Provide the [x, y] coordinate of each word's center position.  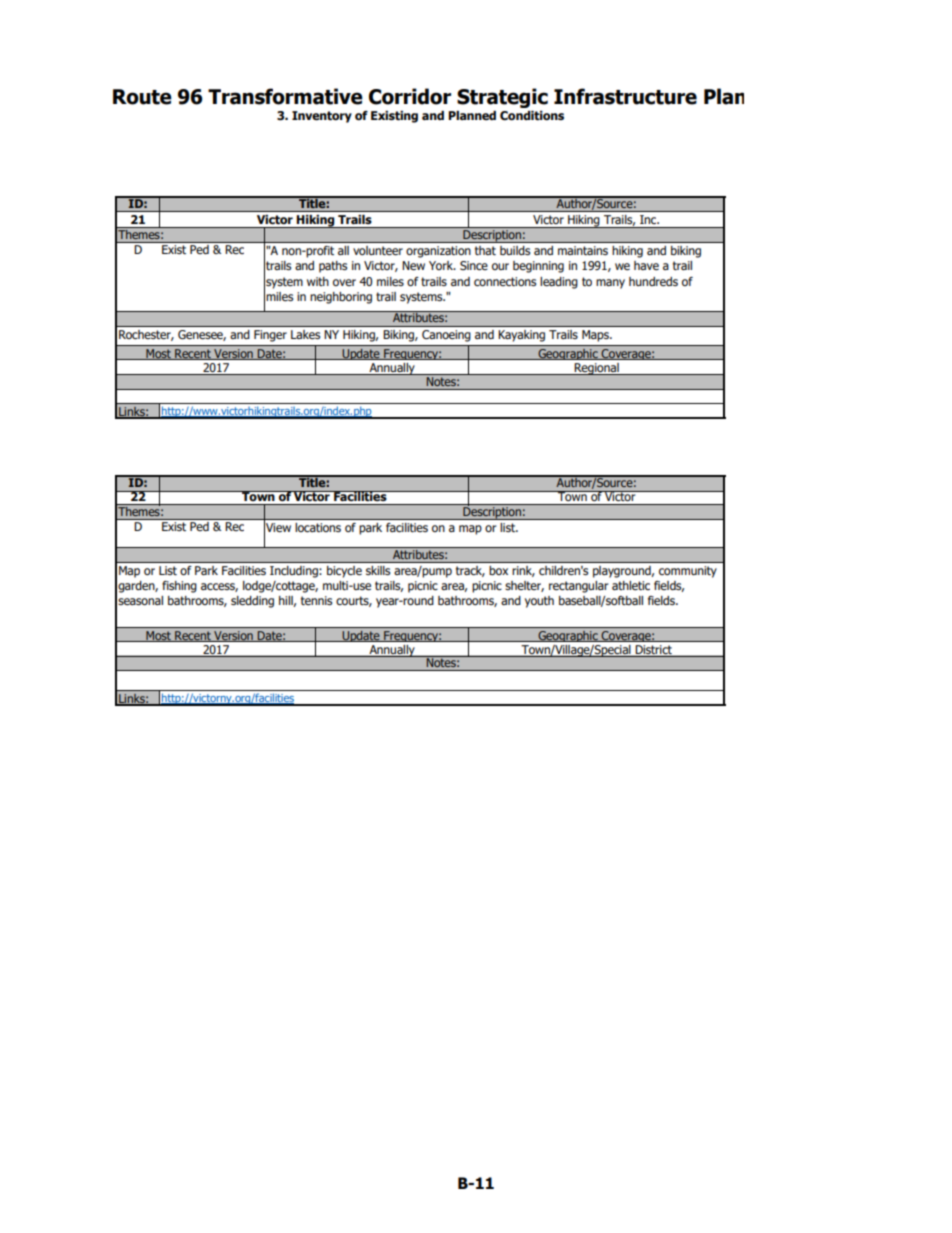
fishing [179, 587]
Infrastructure [625, 96]
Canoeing [446, 336]
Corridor [410, 96]
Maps [596, 336]
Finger [270, 336]
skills [378, 570]
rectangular [578, 587]
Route [142, 97]
